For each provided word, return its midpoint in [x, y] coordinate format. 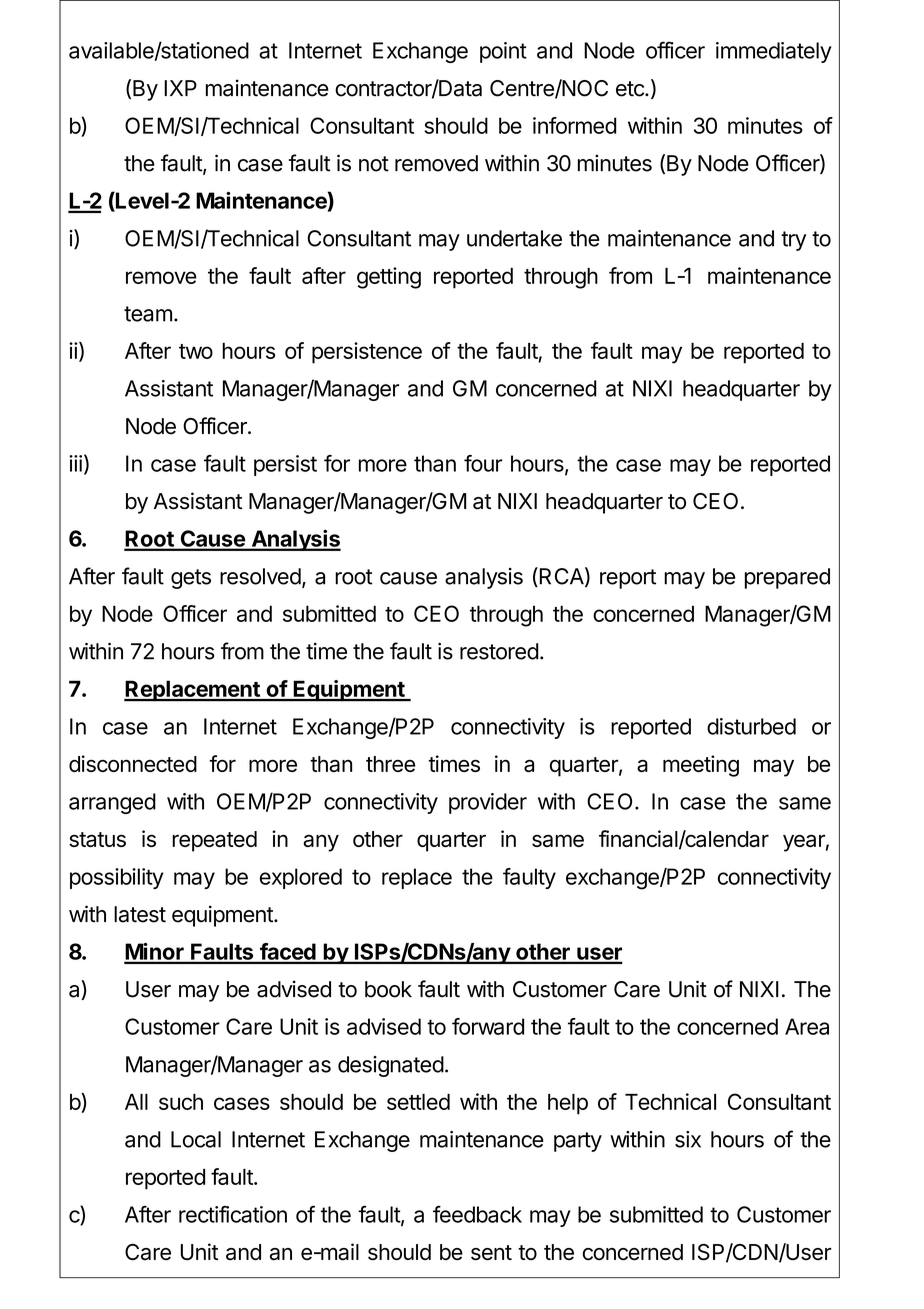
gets [191, 579]
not [374, 164]
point [503, 52]
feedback [477, 1214]
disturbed [751, 726]
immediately [774, 52]
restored [499, 651]
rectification [233, 1214]
